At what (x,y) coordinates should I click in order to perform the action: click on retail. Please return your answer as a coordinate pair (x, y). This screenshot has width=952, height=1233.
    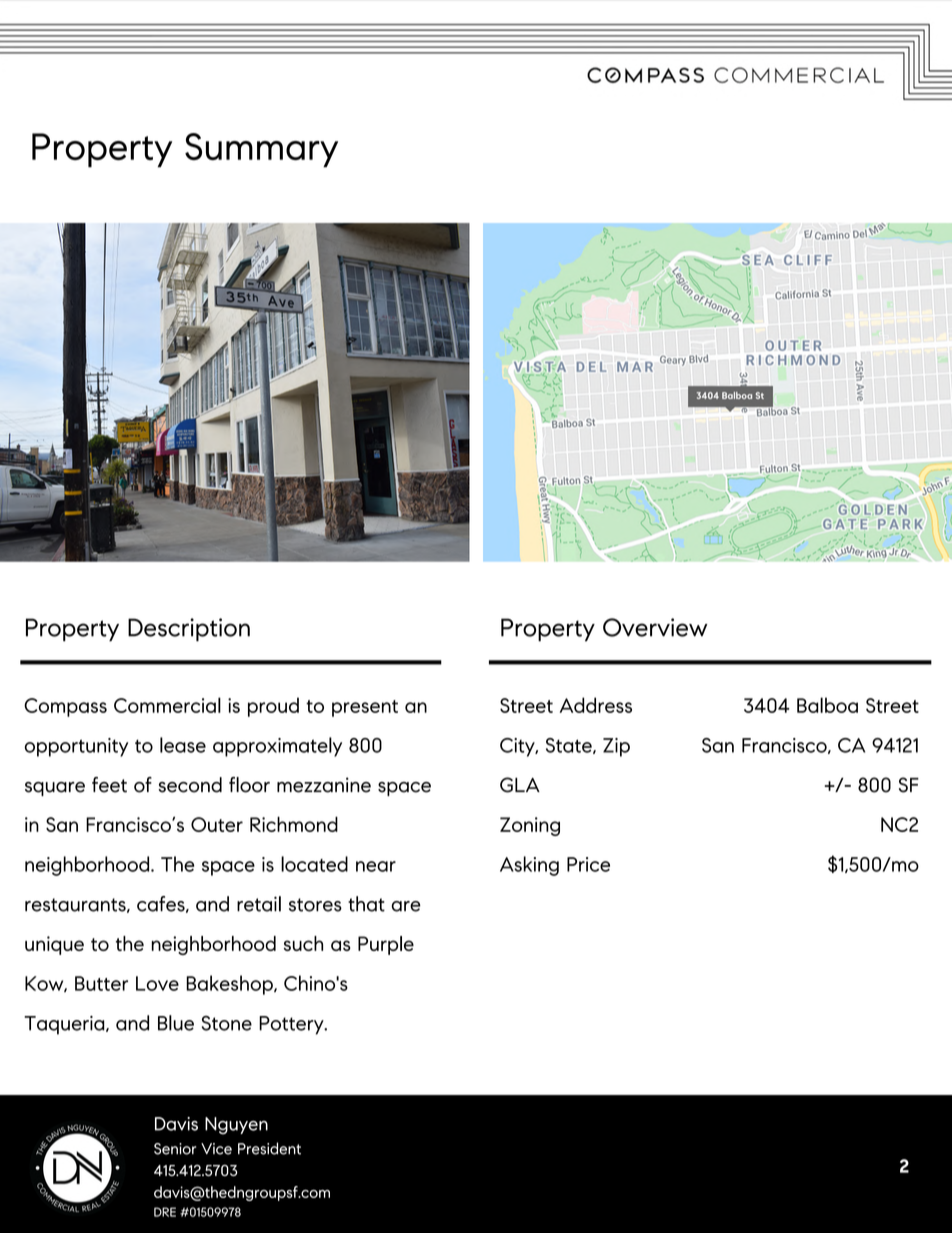
    Looking at the image, I should click on (259, 904).
